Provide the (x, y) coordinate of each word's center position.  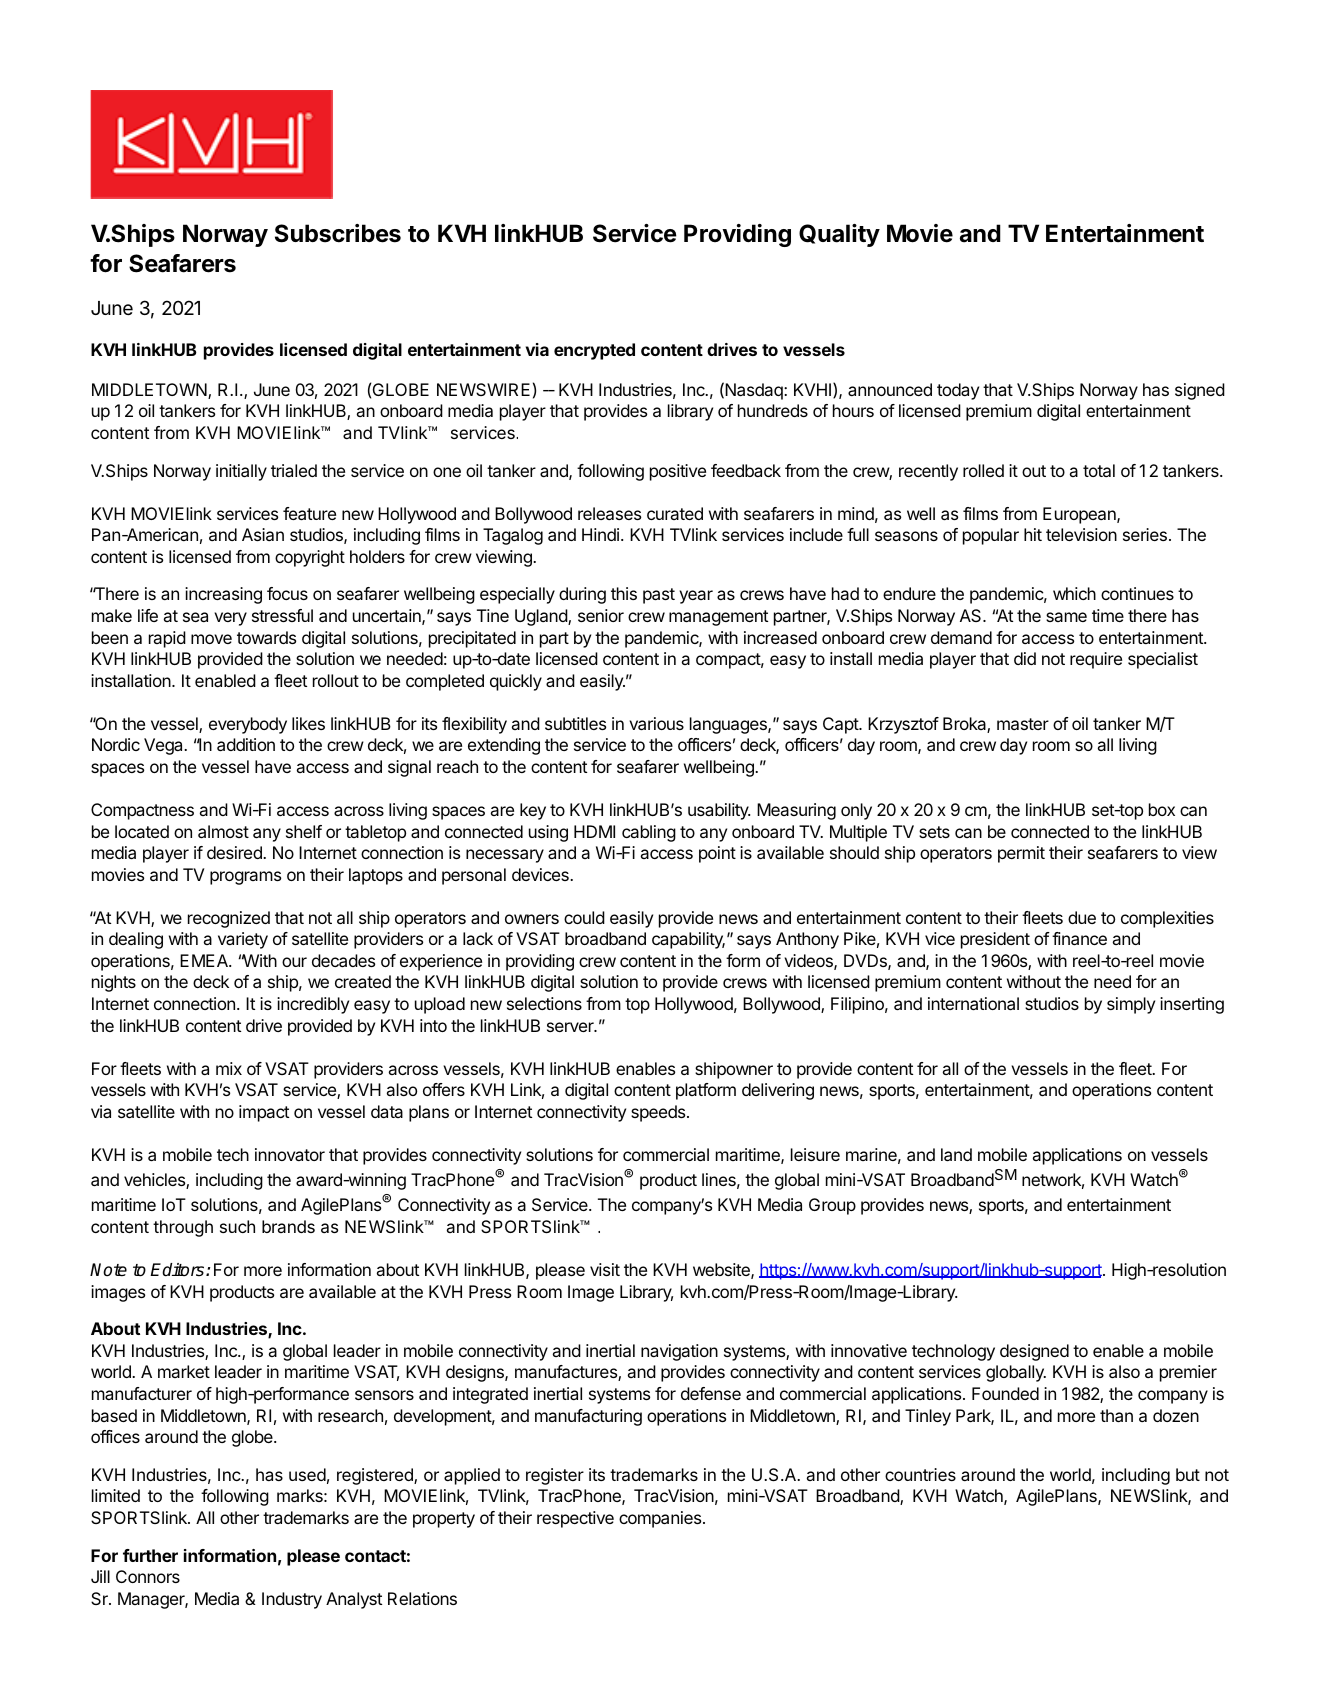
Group (832, 1206)
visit (605, 1269)
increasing (223, 595)
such (237, 1226)
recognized (229, 919)
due (1082, 917)
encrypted (594, 351)
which (1074, 593)
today (958, 391)
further (150, 1555)
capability (688, 940)
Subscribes (338, 233)
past (659, 596)
